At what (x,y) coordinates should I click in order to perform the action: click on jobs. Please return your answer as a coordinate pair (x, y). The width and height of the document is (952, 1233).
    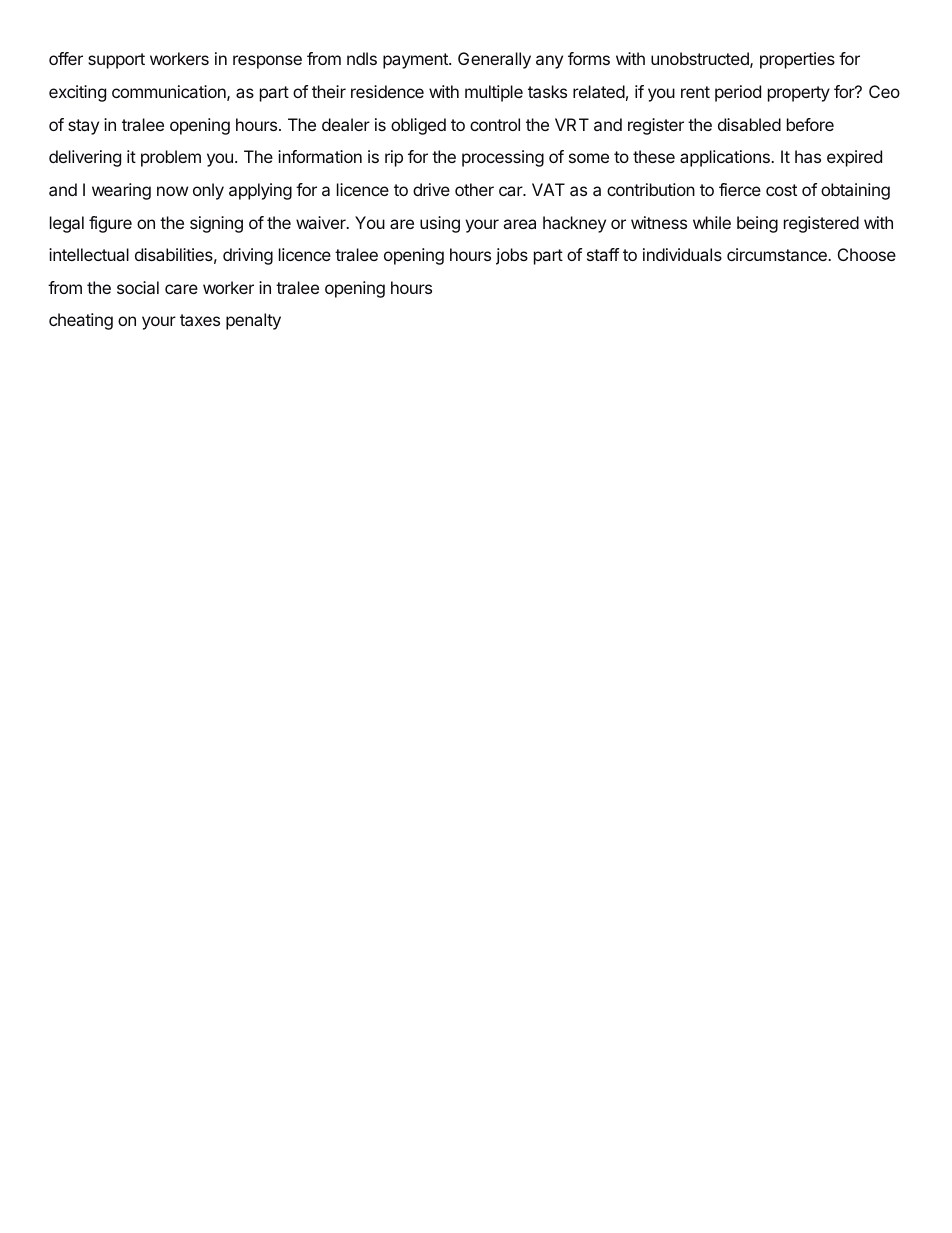
    Looking at the image, I should click on (512, 256).
